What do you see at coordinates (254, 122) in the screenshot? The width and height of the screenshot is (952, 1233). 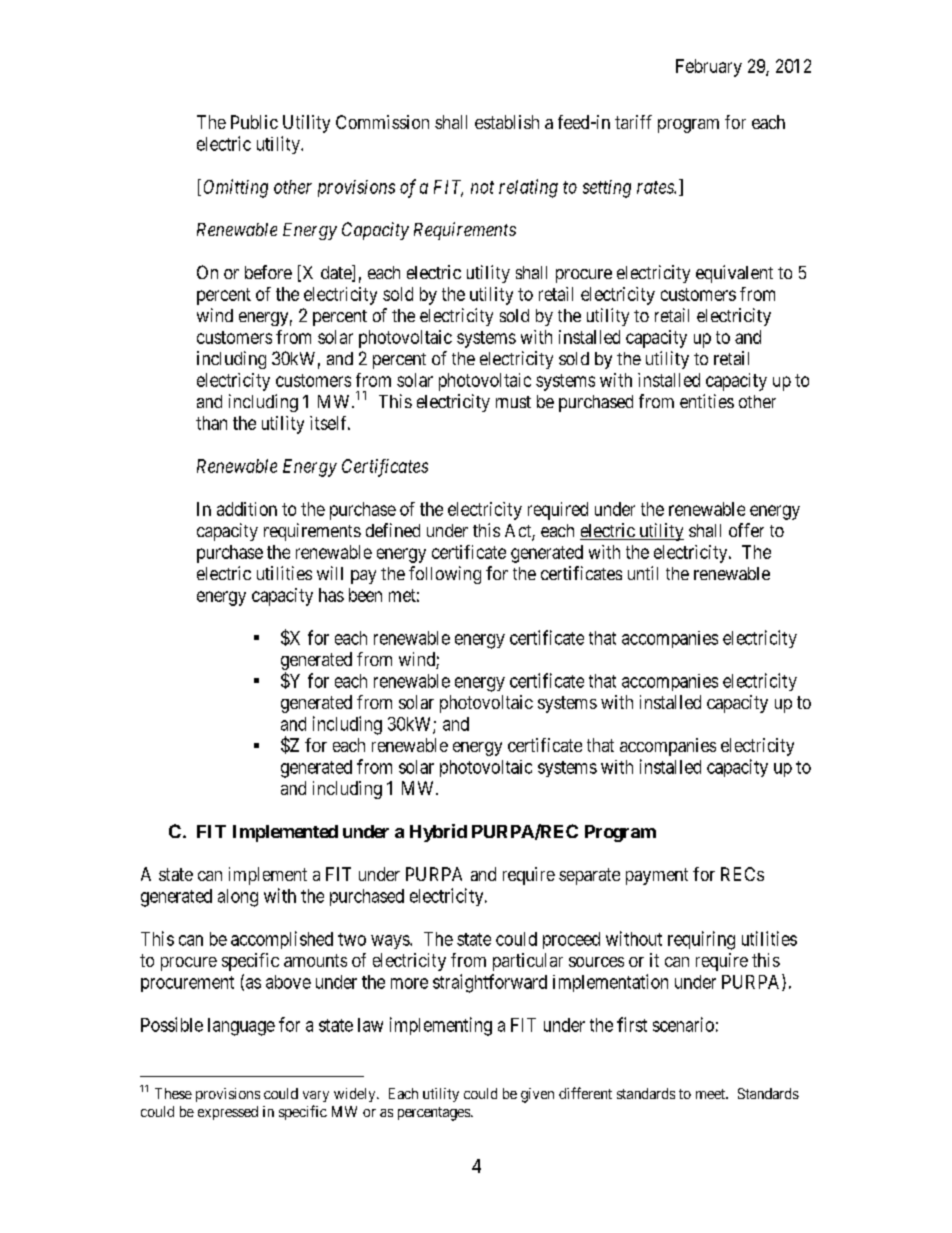 I see `Public` at bounding box center [254, 122].
